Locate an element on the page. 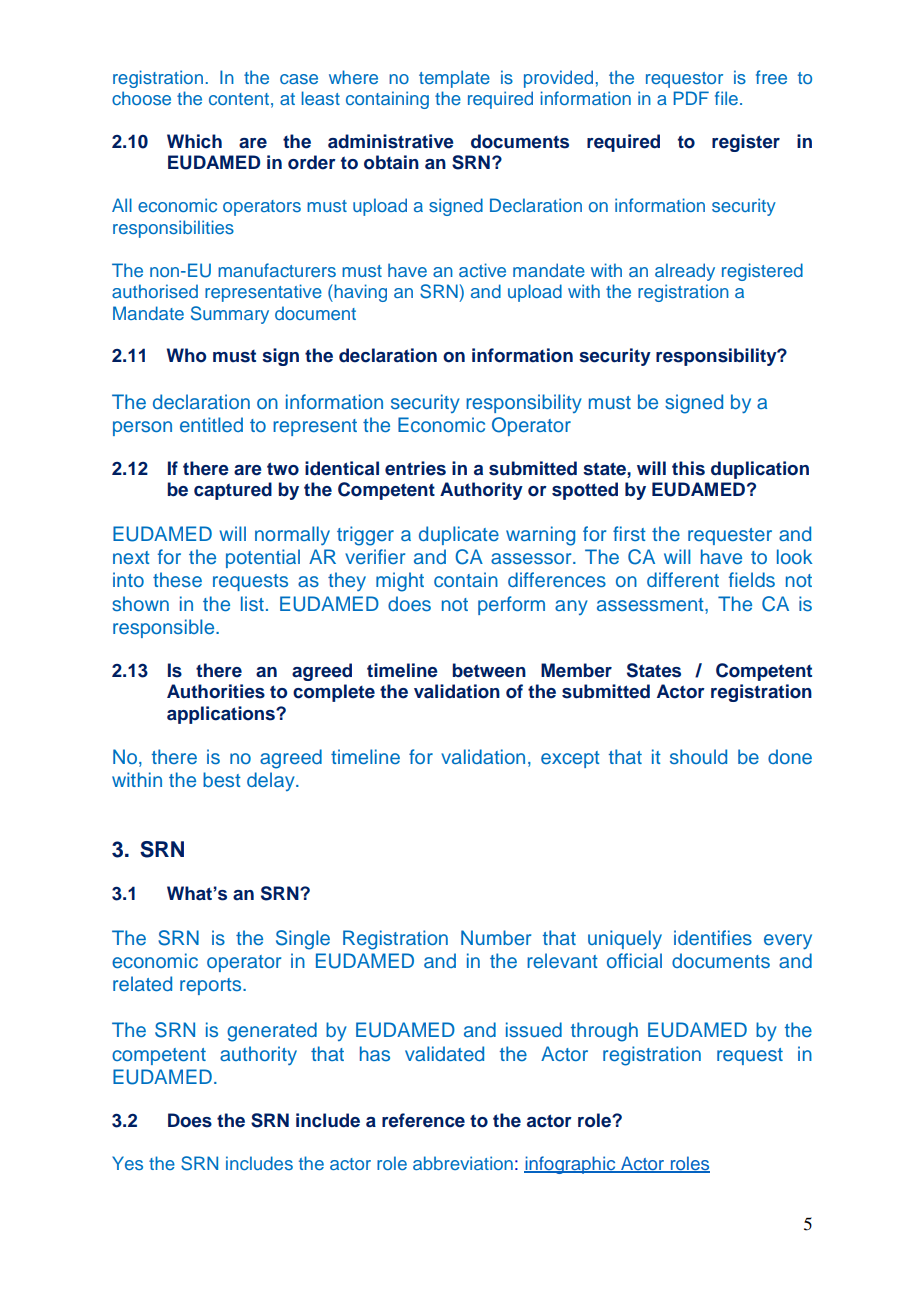  Yes is located at coordinates (127, 1163).
